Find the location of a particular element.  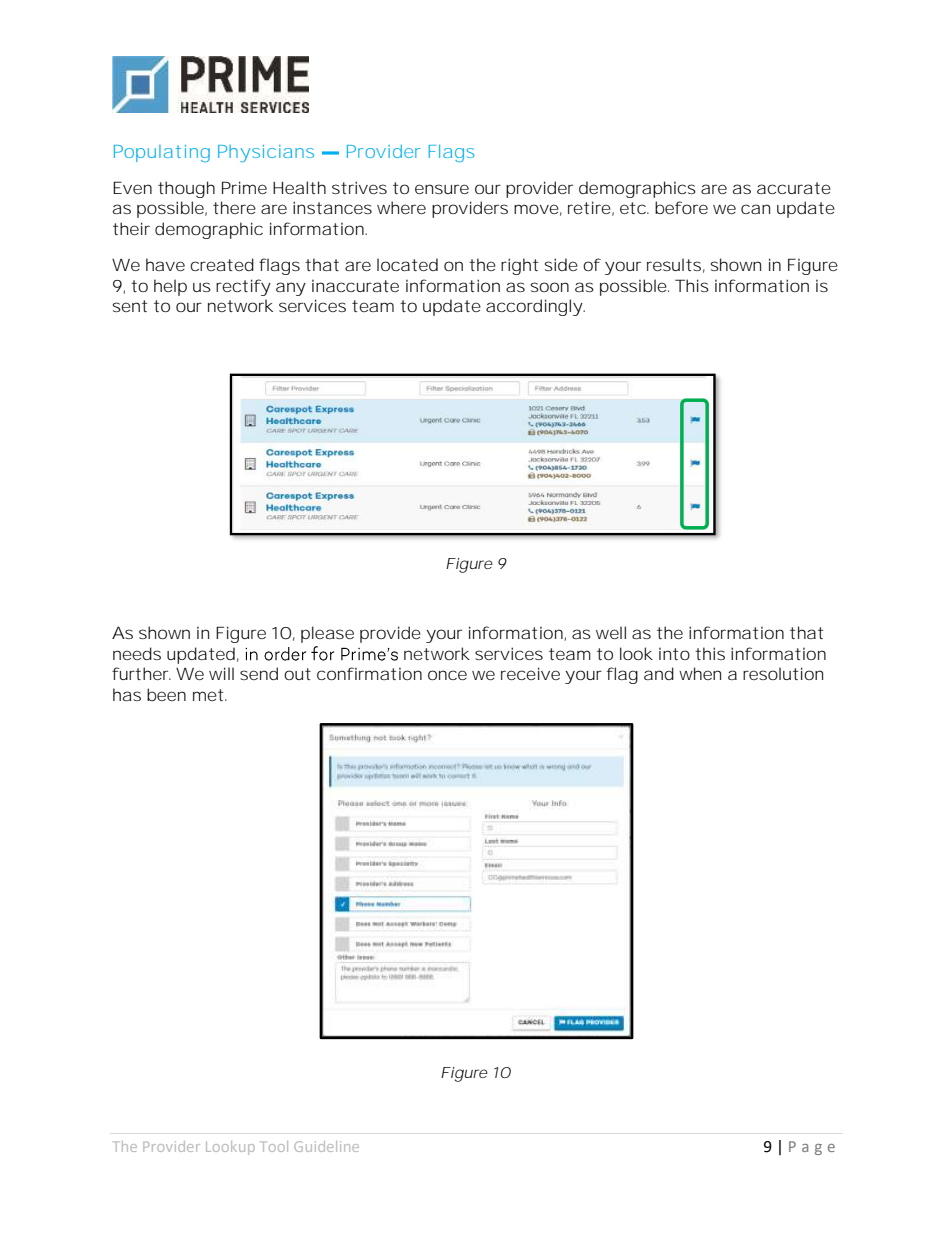

Guideline is located at coordinates (326, 1146).
